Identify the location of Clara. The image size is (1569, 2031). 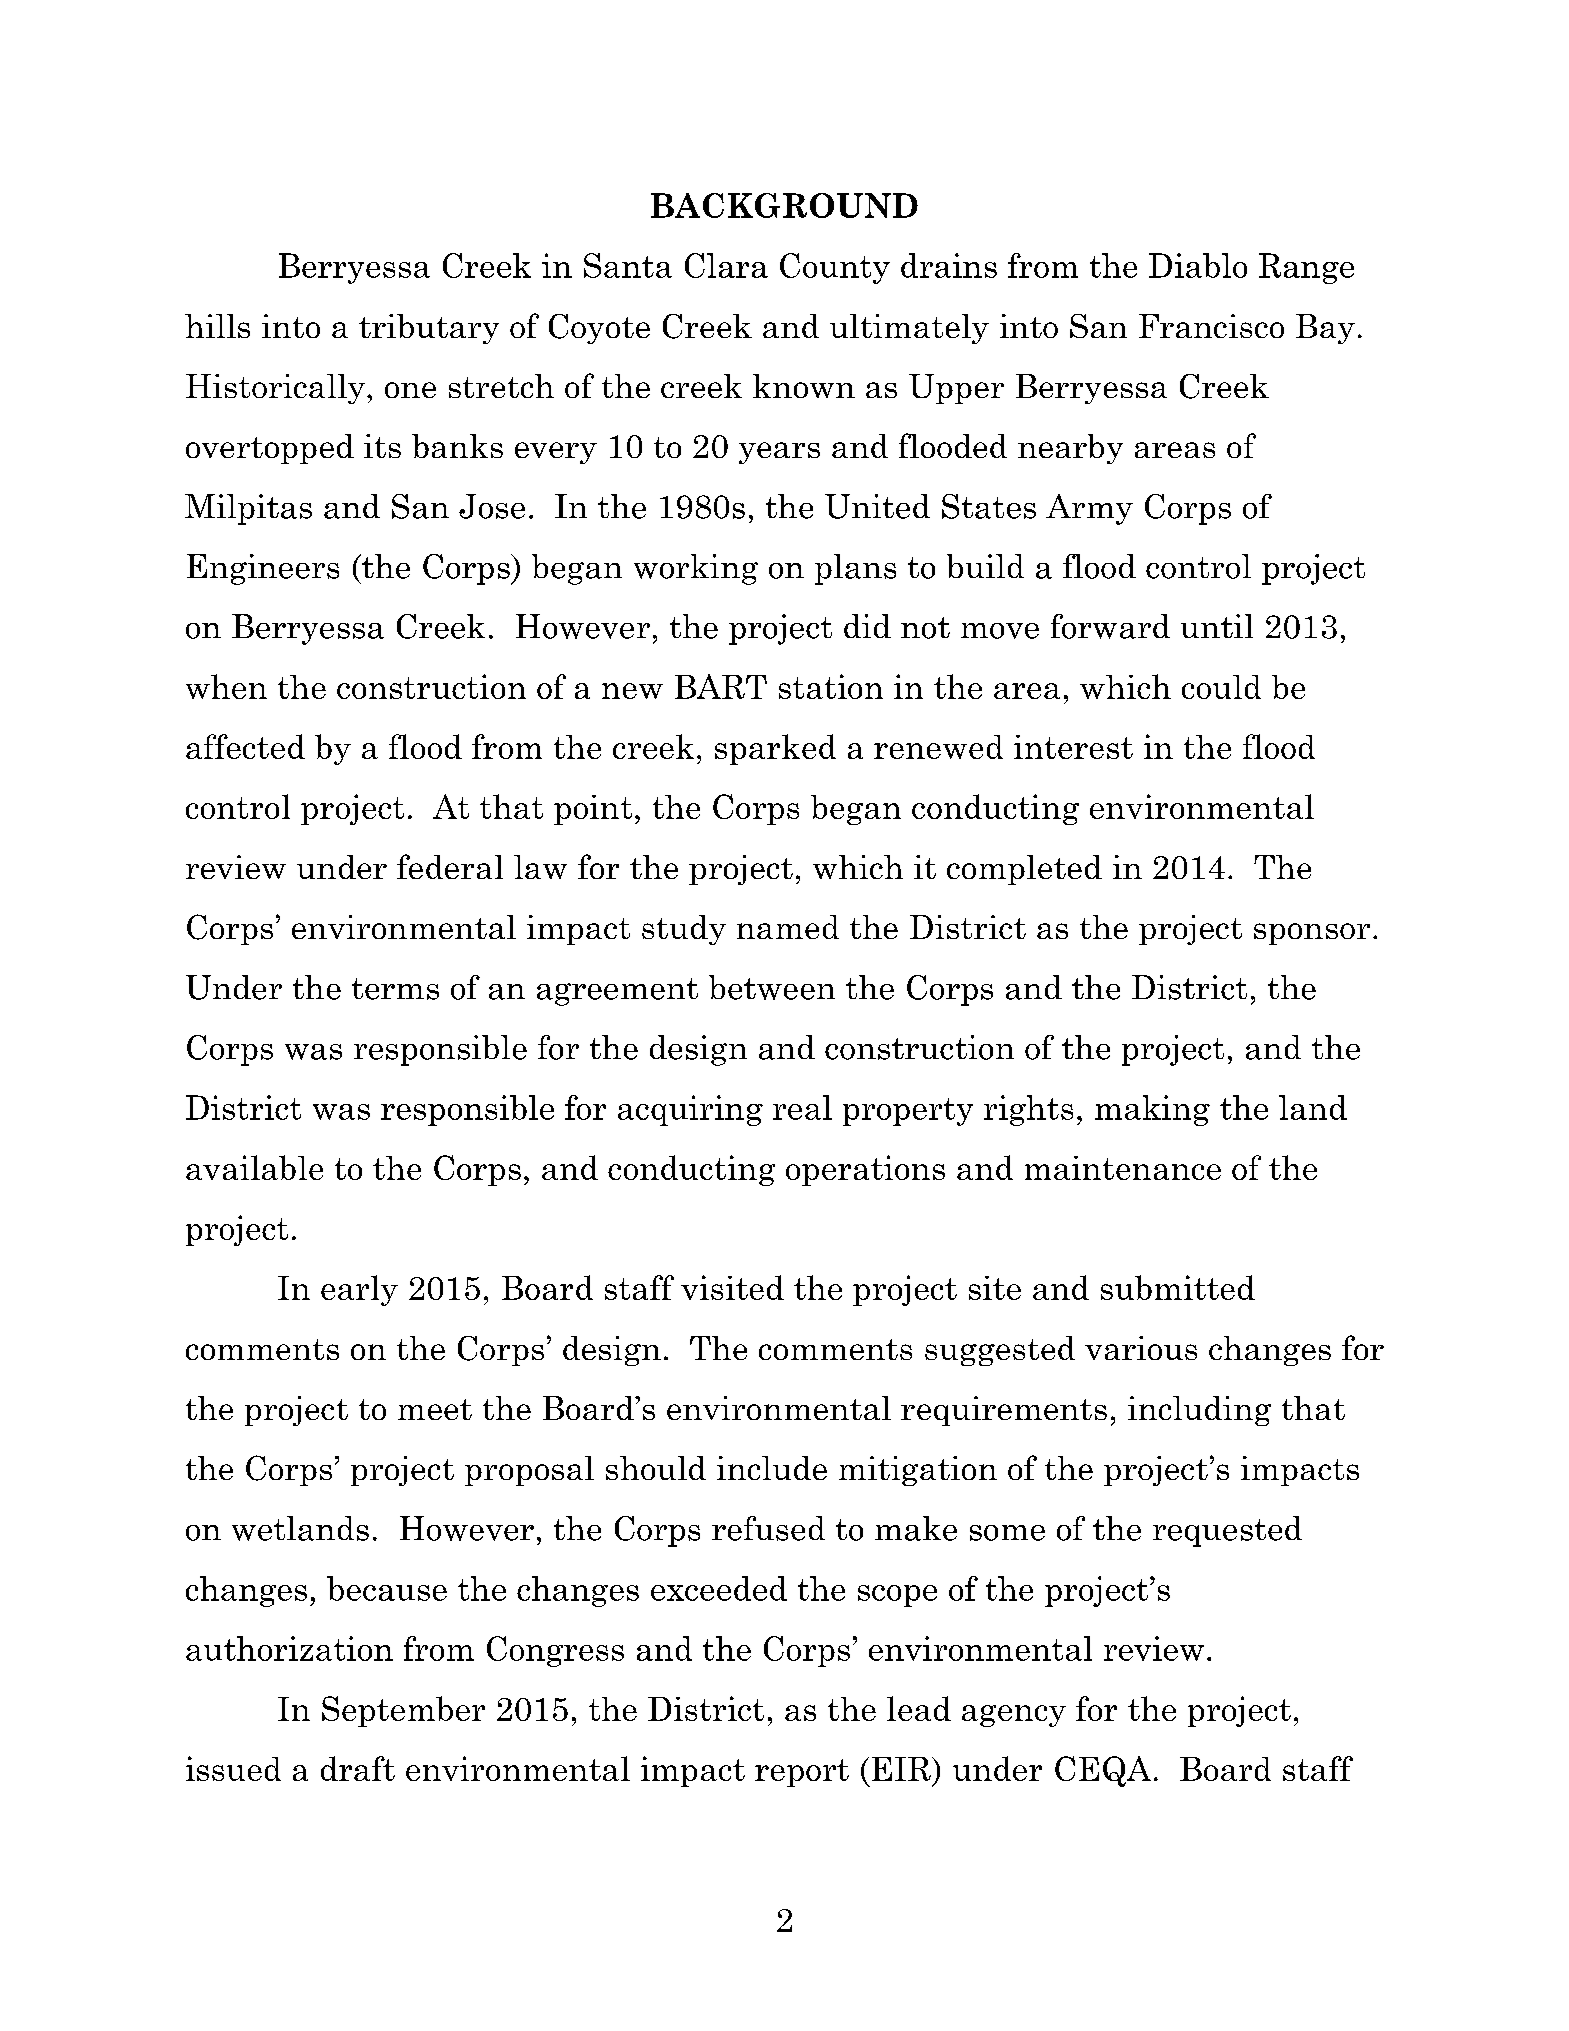
(726, 265).
